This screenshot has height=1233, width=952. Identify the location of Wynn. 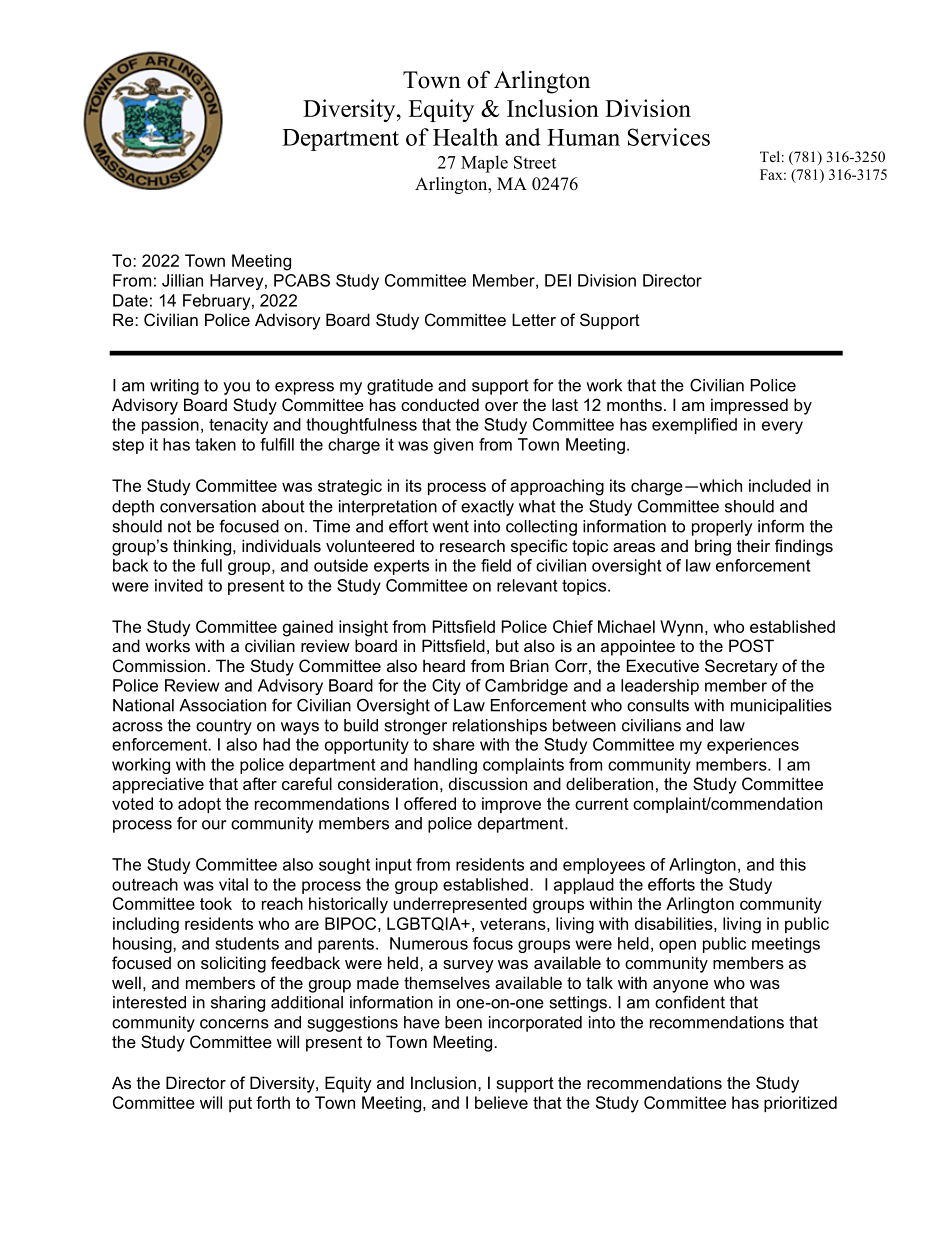
(681, 628).
